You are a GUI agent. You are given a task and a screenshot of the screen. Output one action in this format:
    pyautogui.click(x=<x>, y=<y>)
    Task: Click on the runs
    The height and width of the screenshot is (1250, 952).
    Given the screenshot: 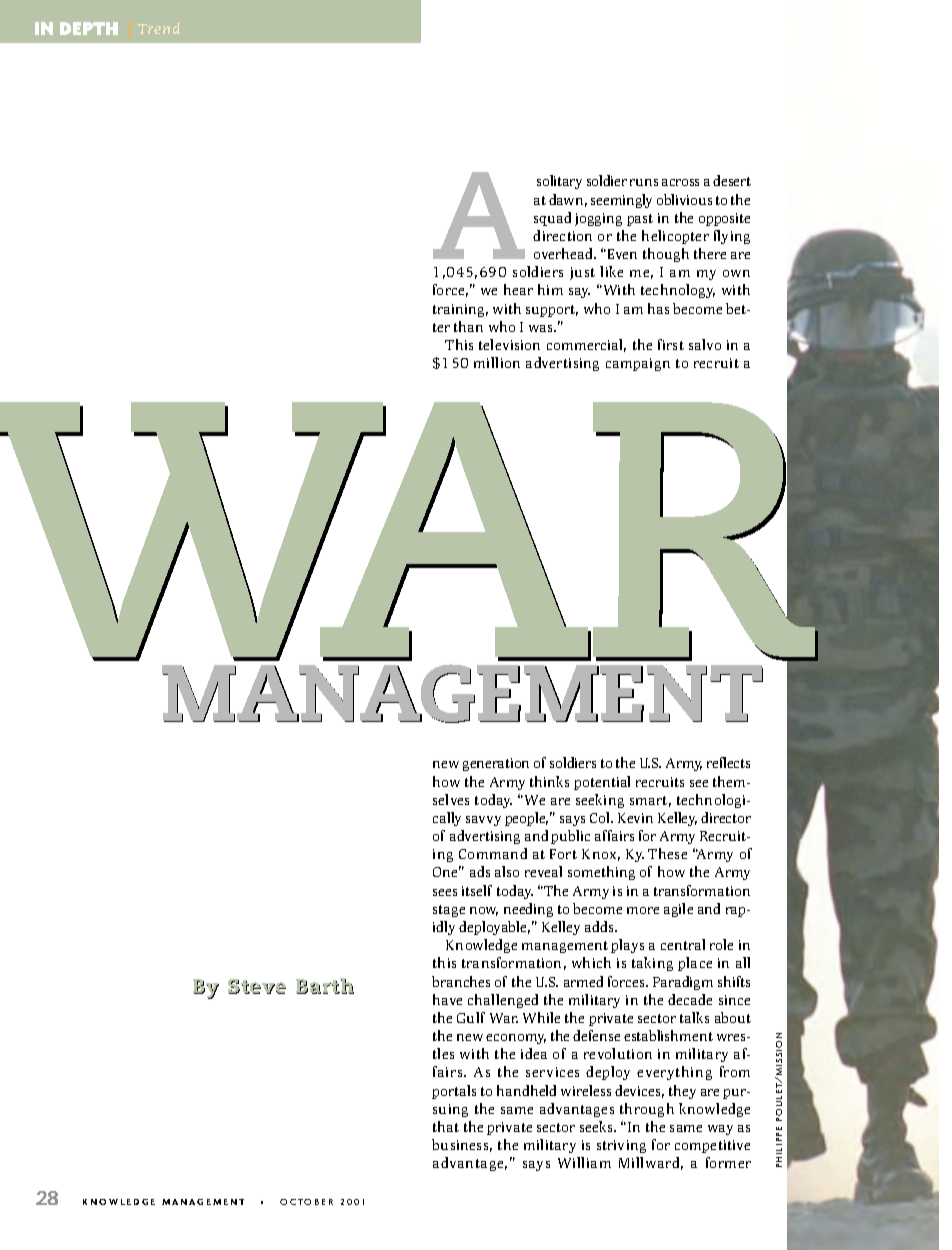 What is the action you would take?
    pyautogui.click(x=644, y=182)
